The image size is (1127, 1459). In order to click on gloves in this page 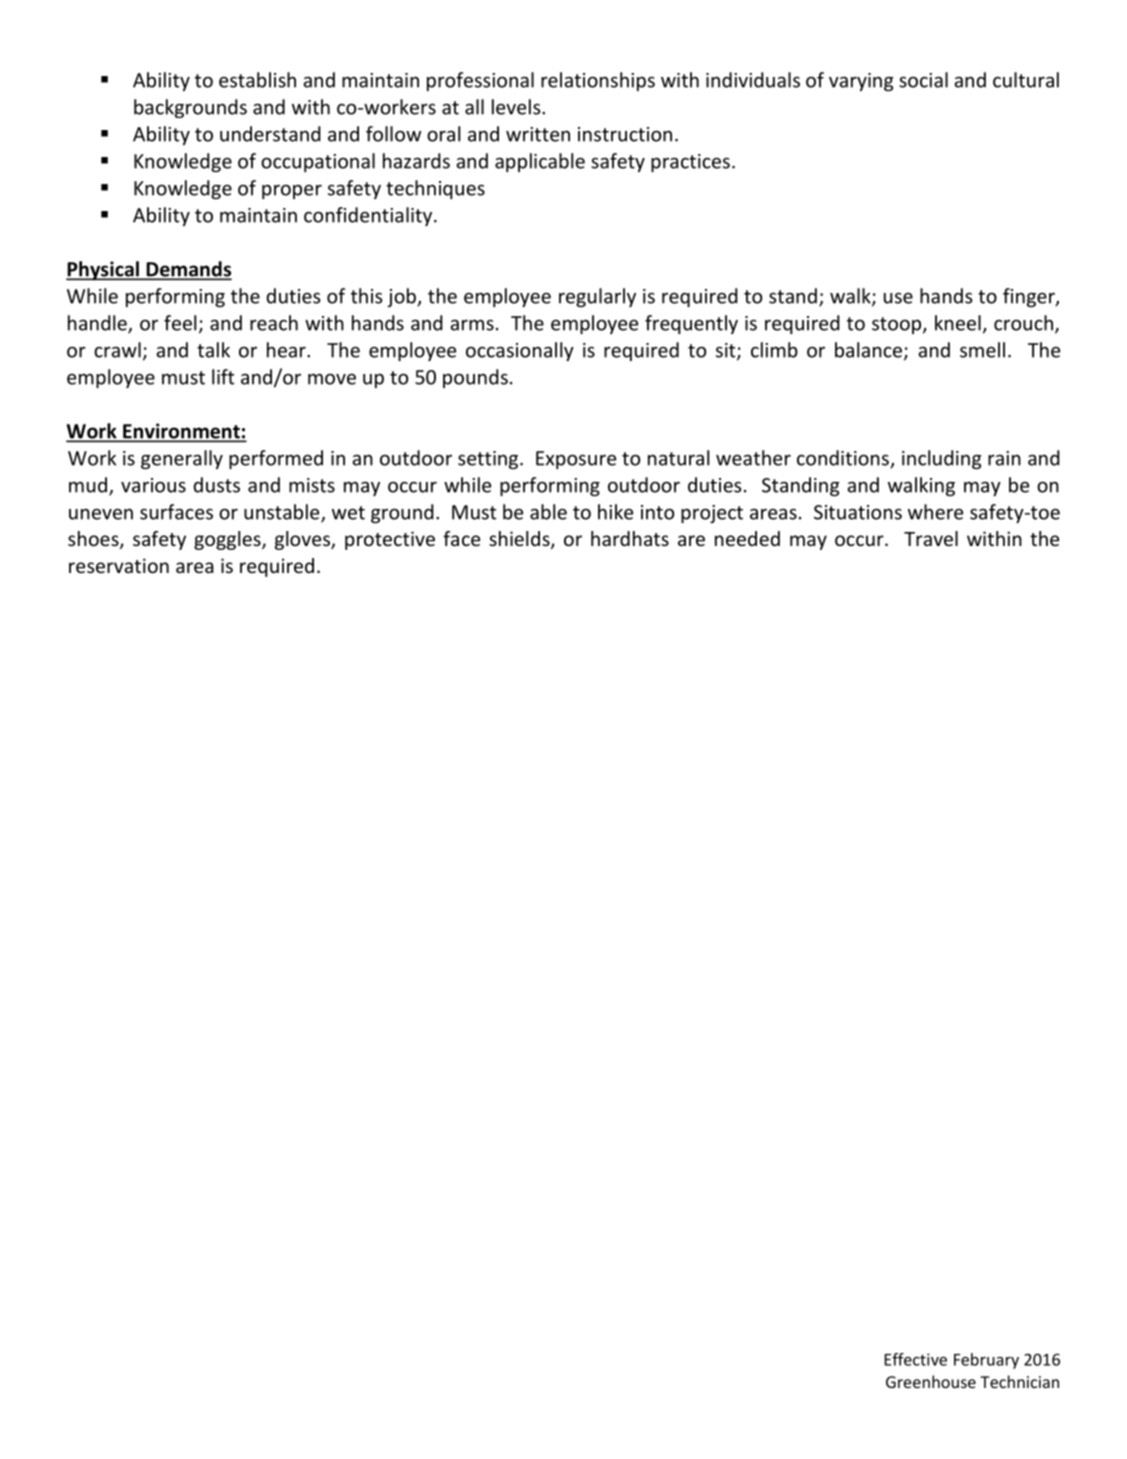, I will do `click(303, 540)`.
